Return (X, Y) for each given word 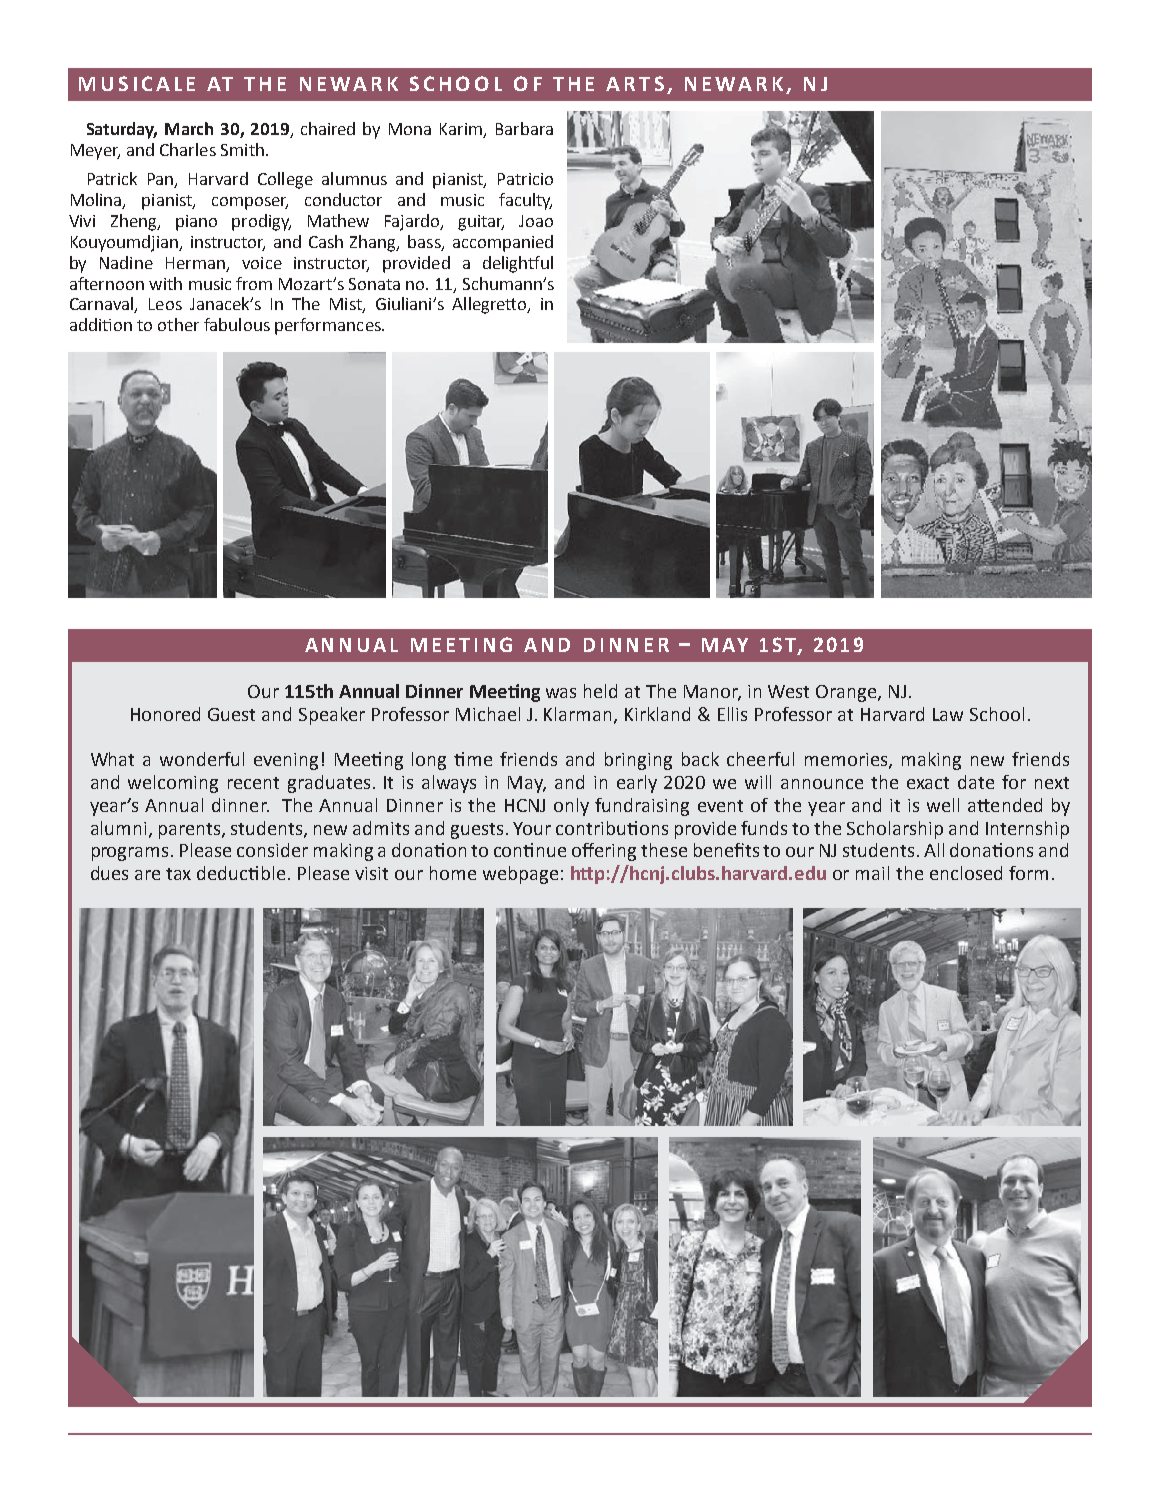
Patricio (525, 179)
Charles (188, 149)
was (561, 693)
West (788, 691)
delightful (518, 264)
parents (191, 831)
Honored (165, 714)
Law (948, 714)
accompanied (503, 243)
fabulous (237, 324)
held (600, 691)
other (178, 324)
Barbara (524, 128)
